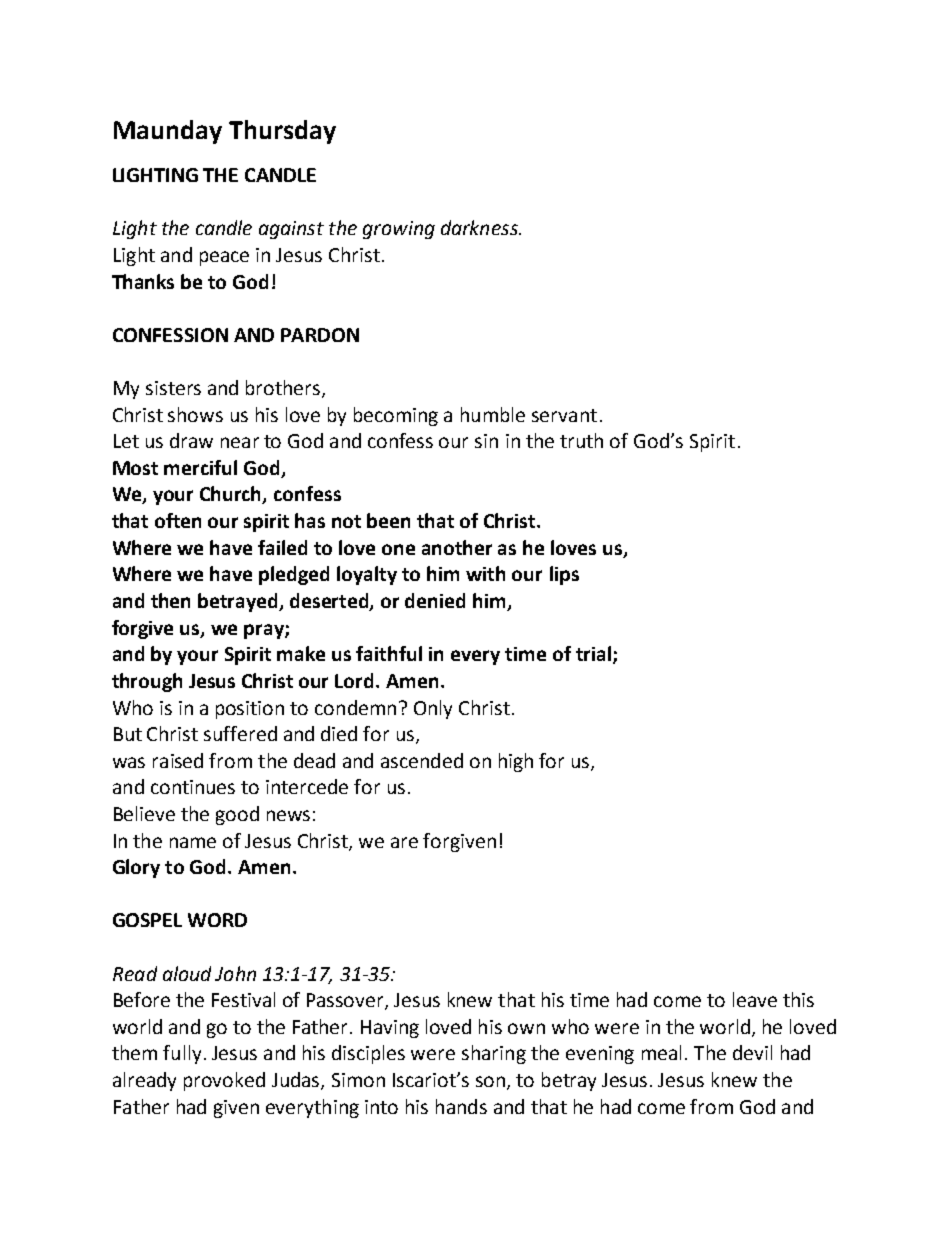 The width and height of the screenshot is (952, 1233). What do you see at coordinates (493, 414) in the screenshot?
I see `humble` at bounding box center [493, 414].
